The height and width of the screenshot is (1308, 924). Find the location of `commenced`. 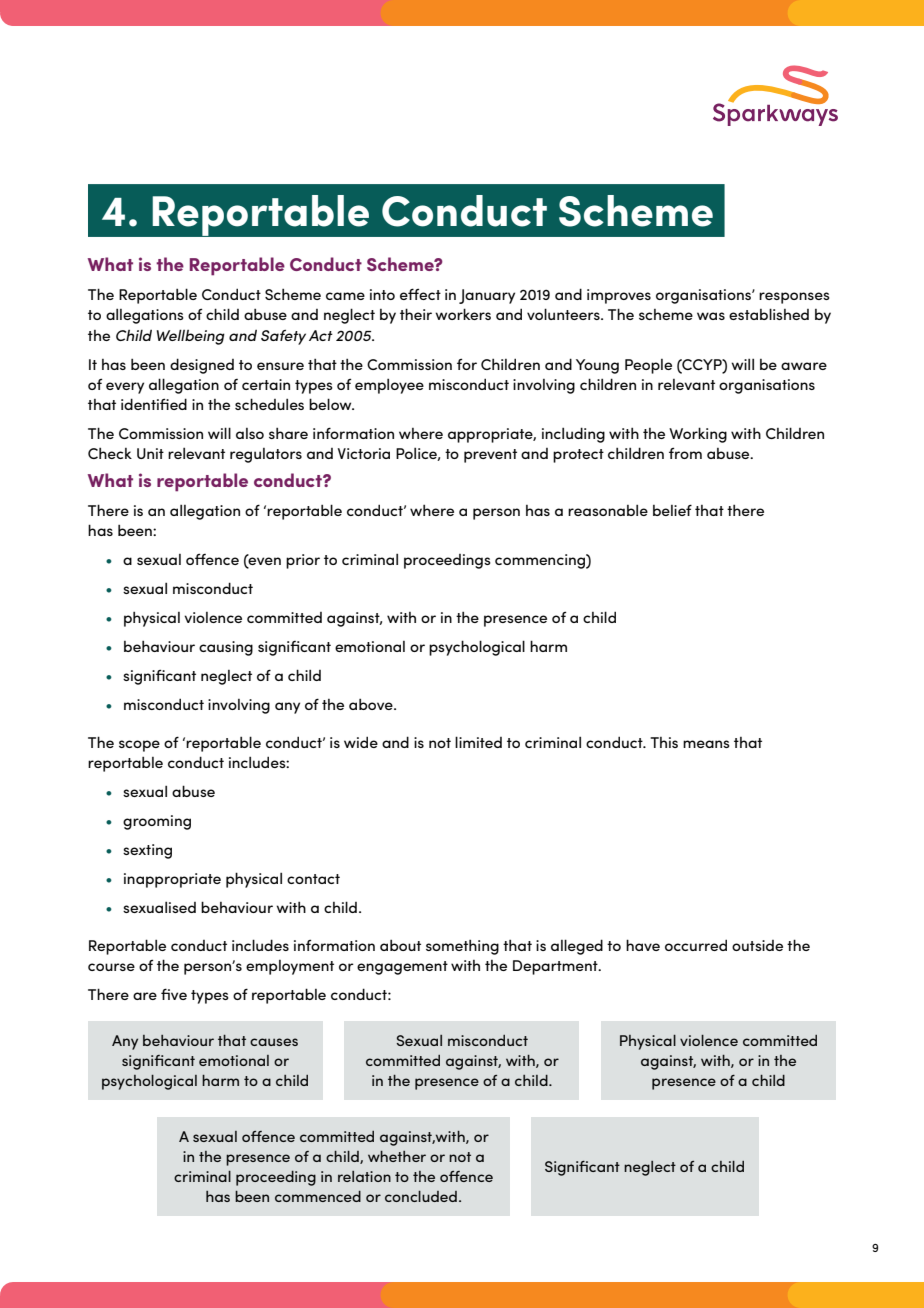

commenced is located at coordinates (318, 1196).
